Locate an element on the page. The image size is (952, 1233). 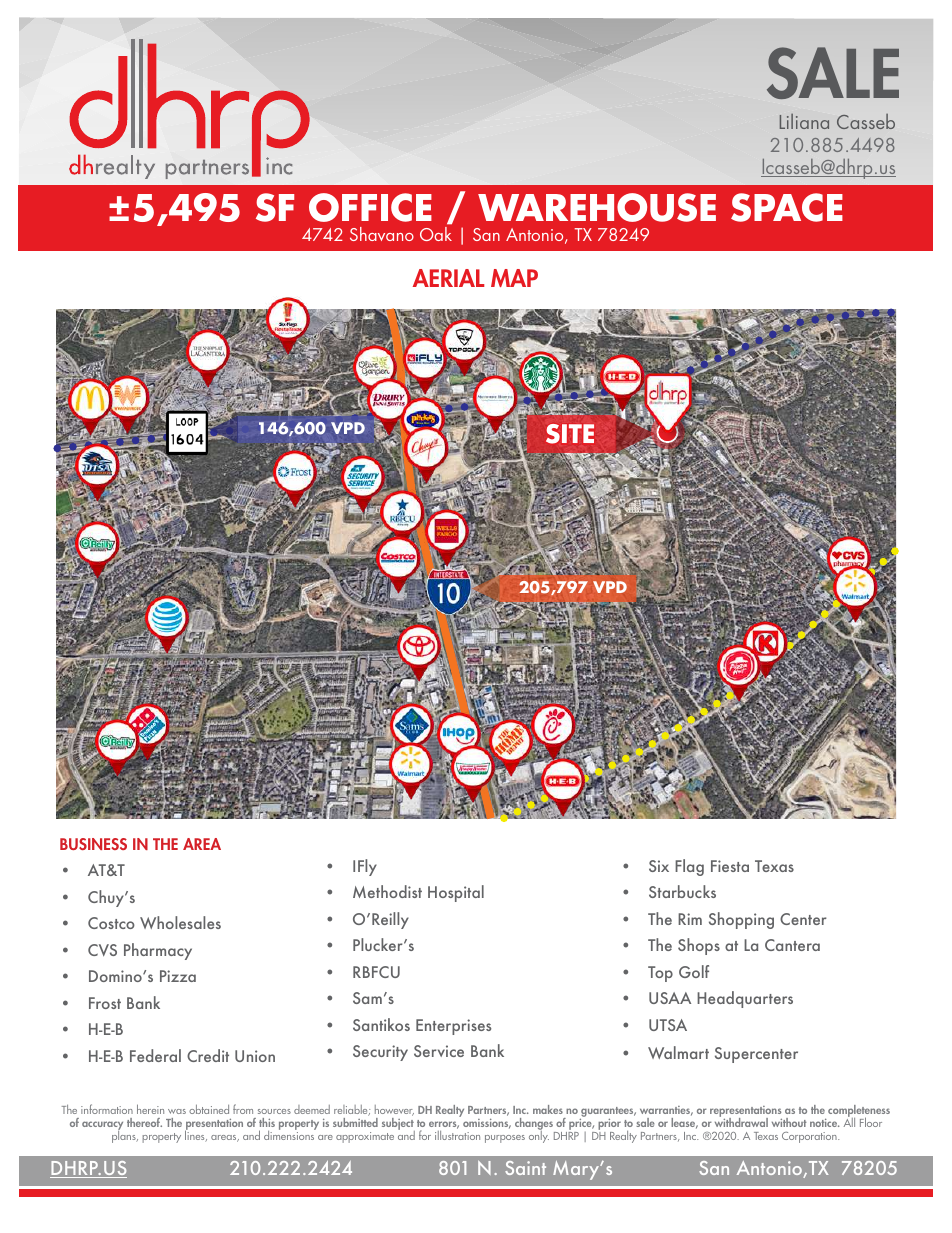
Oak is located at coordinates (436, 234).
